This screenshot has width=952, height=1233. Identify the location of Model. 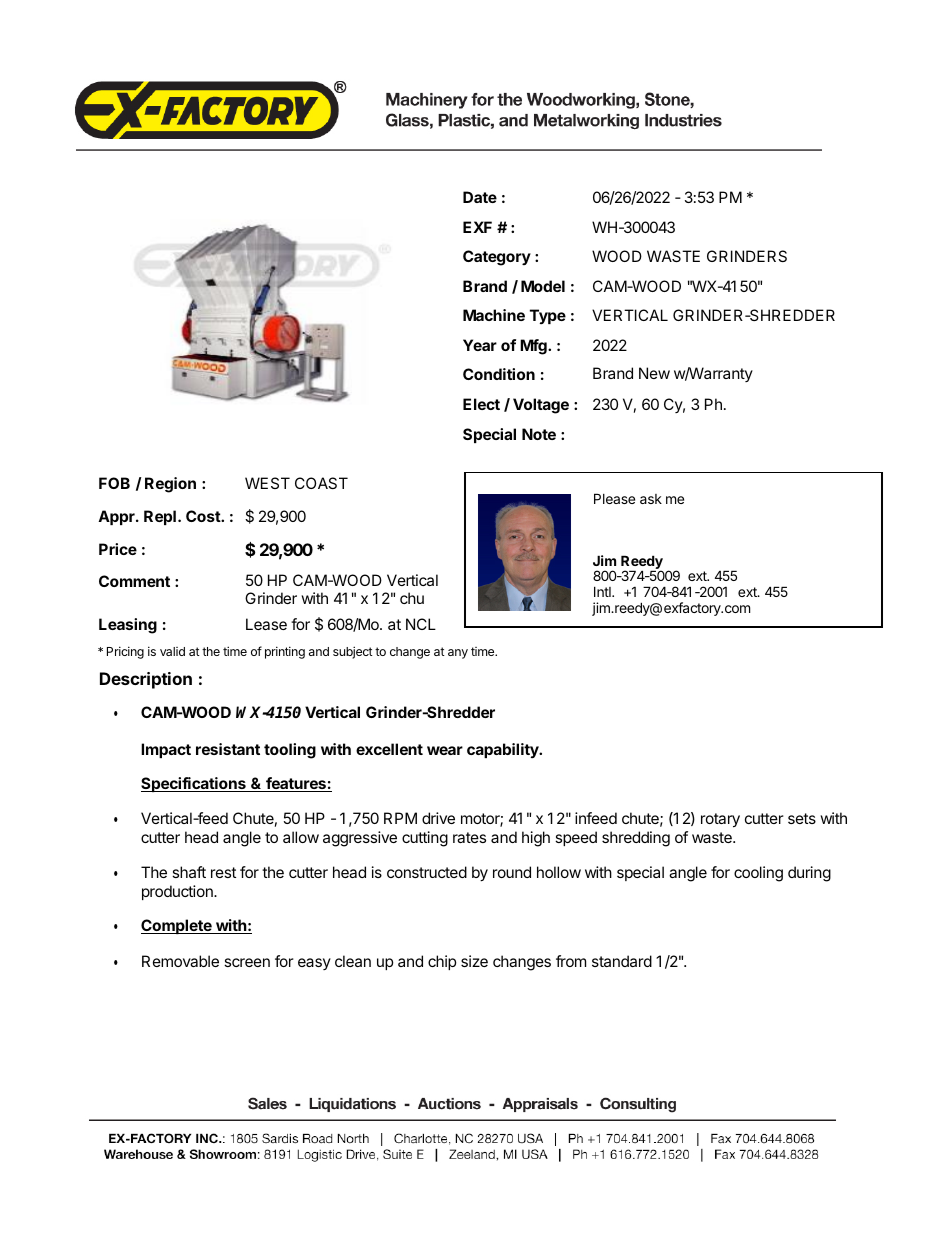
(543, 286).
